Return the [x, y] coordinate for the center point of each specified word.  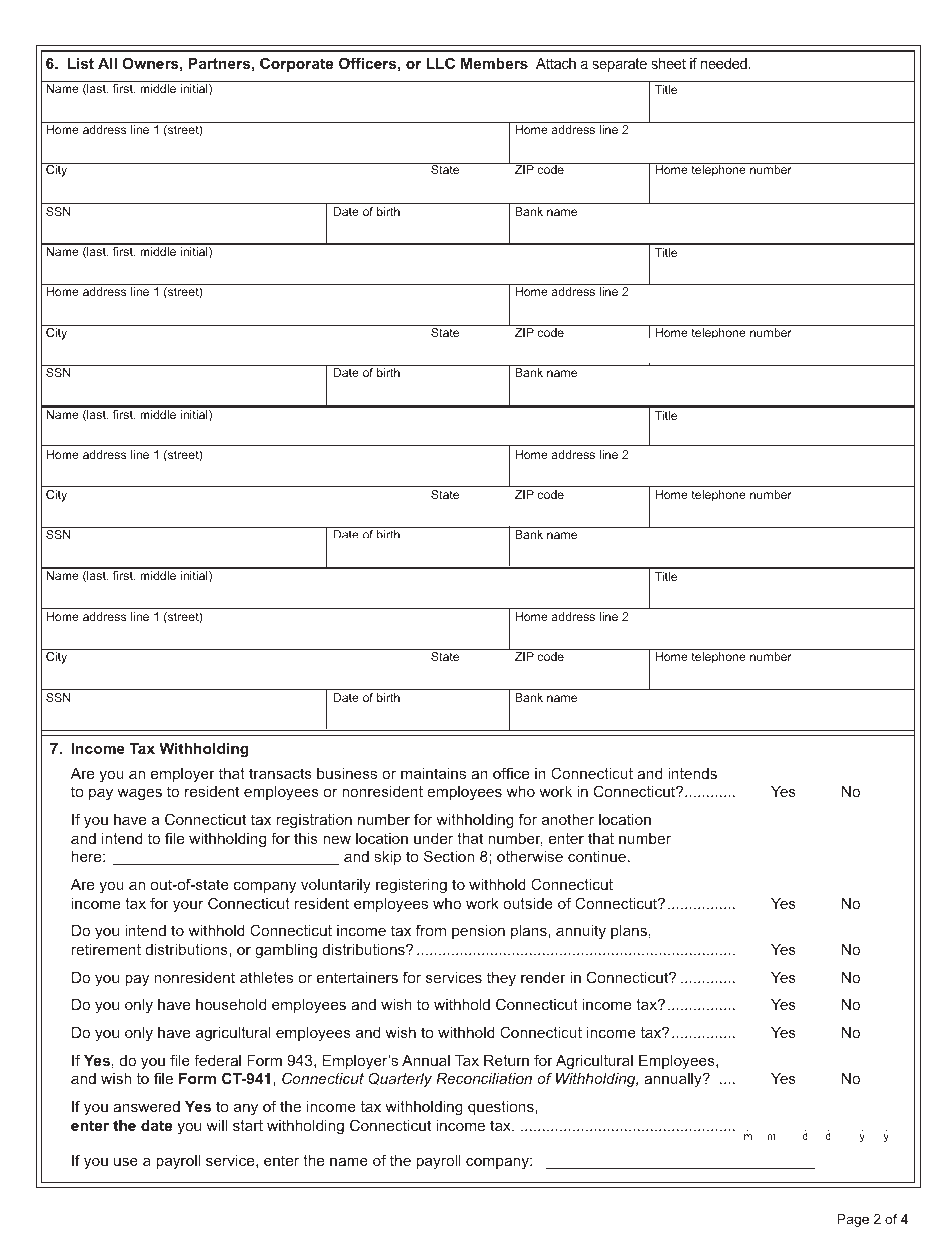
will [216, 1125]
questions [502, 1108]
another [568, 819]
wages [139, 794]
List [81, 63]
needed [724, 63]
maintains [433, 773]
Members [494, 63]
